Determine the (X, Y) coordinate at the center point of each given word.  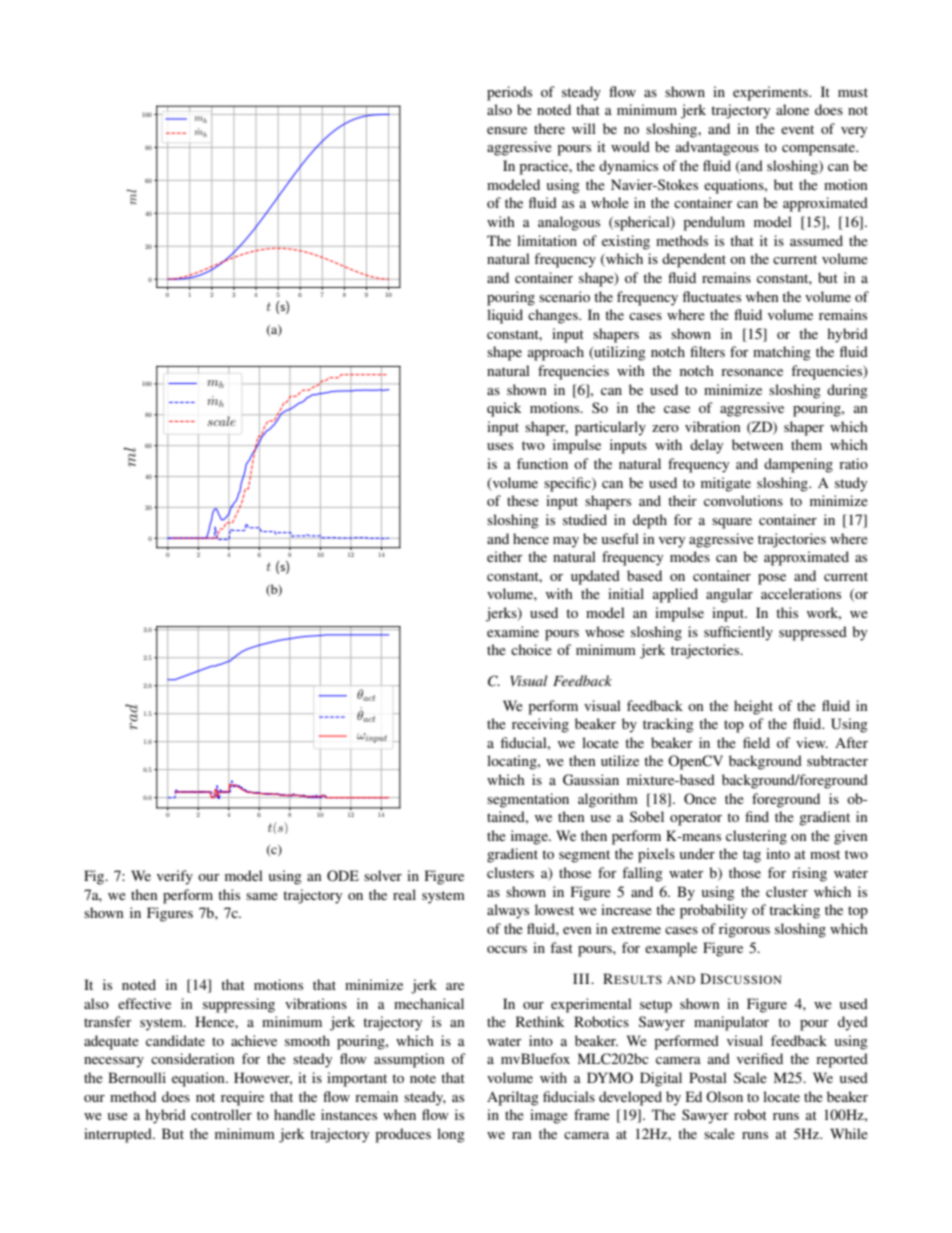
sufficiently (738, 633)
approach (556, 353)
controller (221, 1114)
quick (504, 409)
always (508, 911)
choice (531, 649)
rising (809, 874)
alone (792, 109)
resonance (752, 372)
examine (513, 631)
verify (175, 877)
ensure (507, 130)
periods (509, 93)
